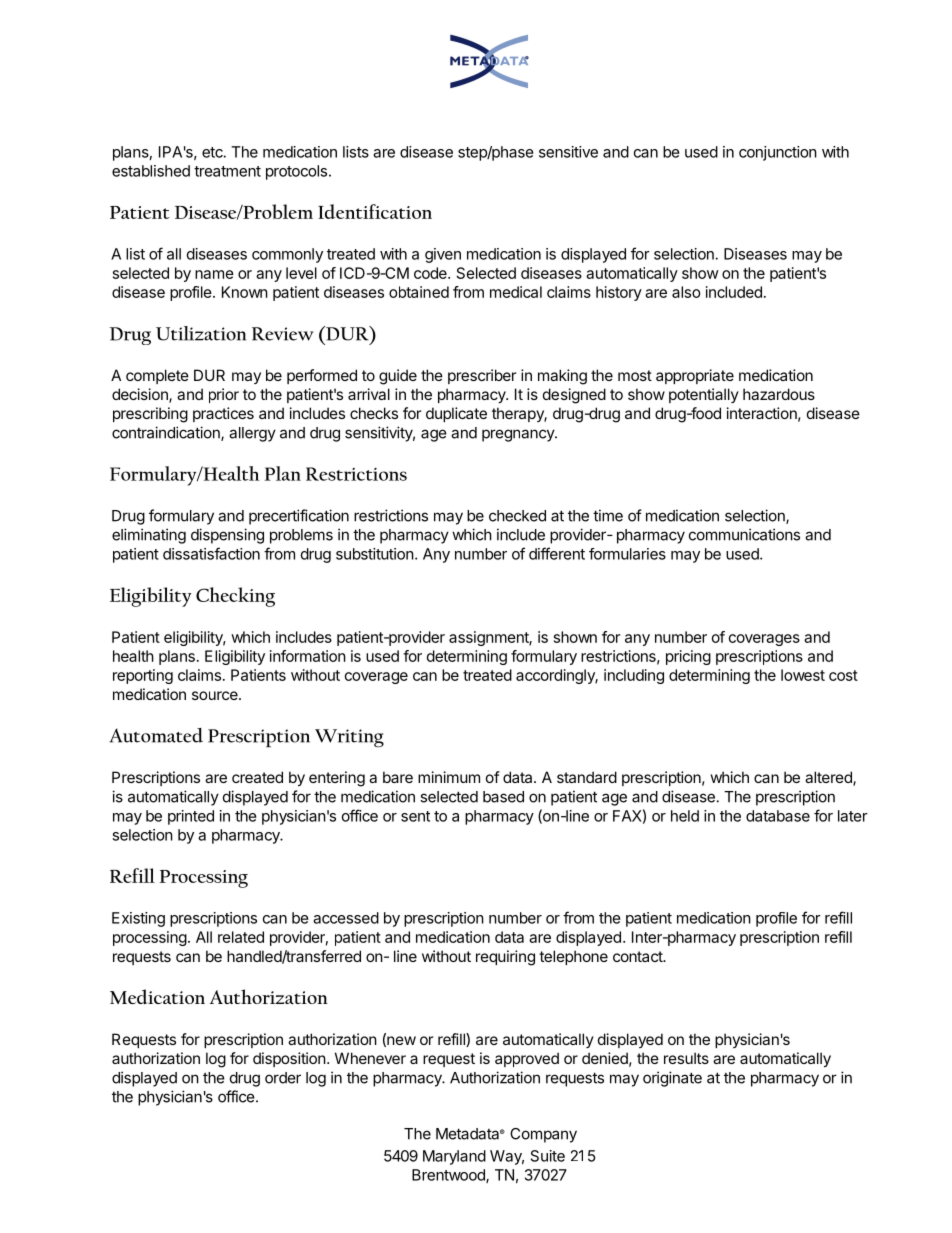  What do you see at coordinates (568, 152) in the screenshot?
I see `sensitive` at bounding box center [568, 152].
